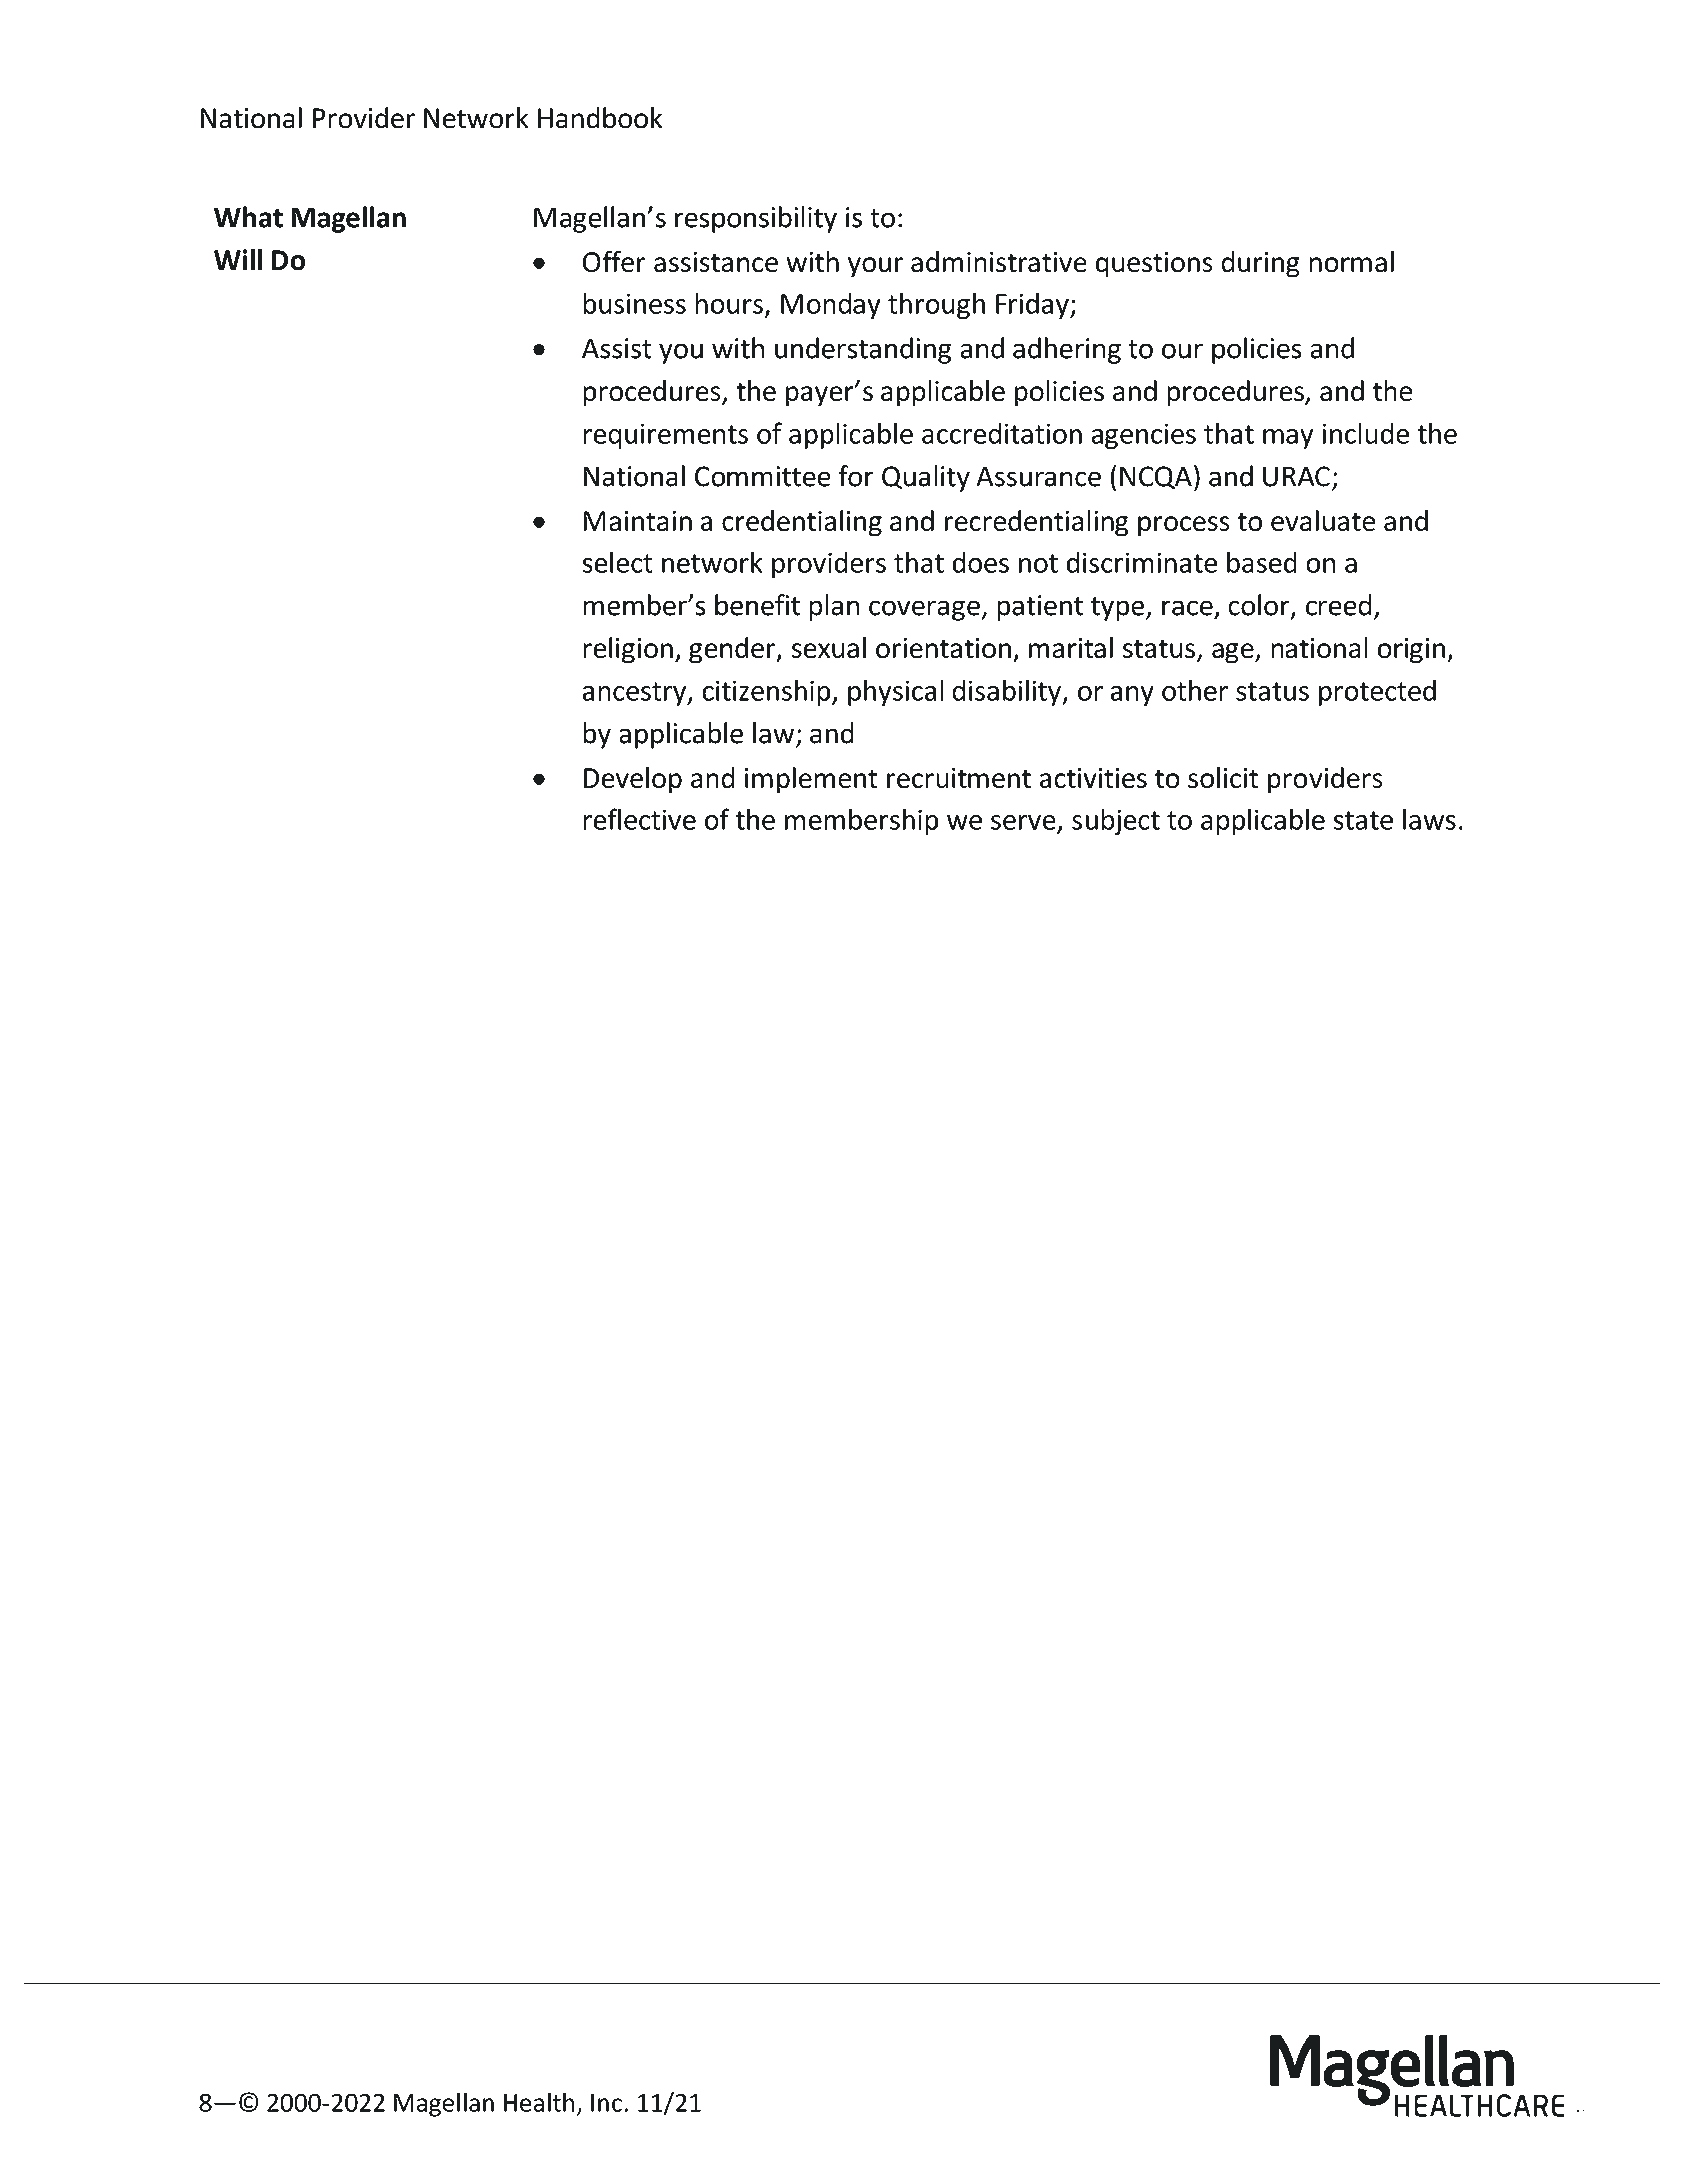 Image resolution: width=1686 pixels, height=2182 pixels. I want to click on Develop, so click(633, 780).
